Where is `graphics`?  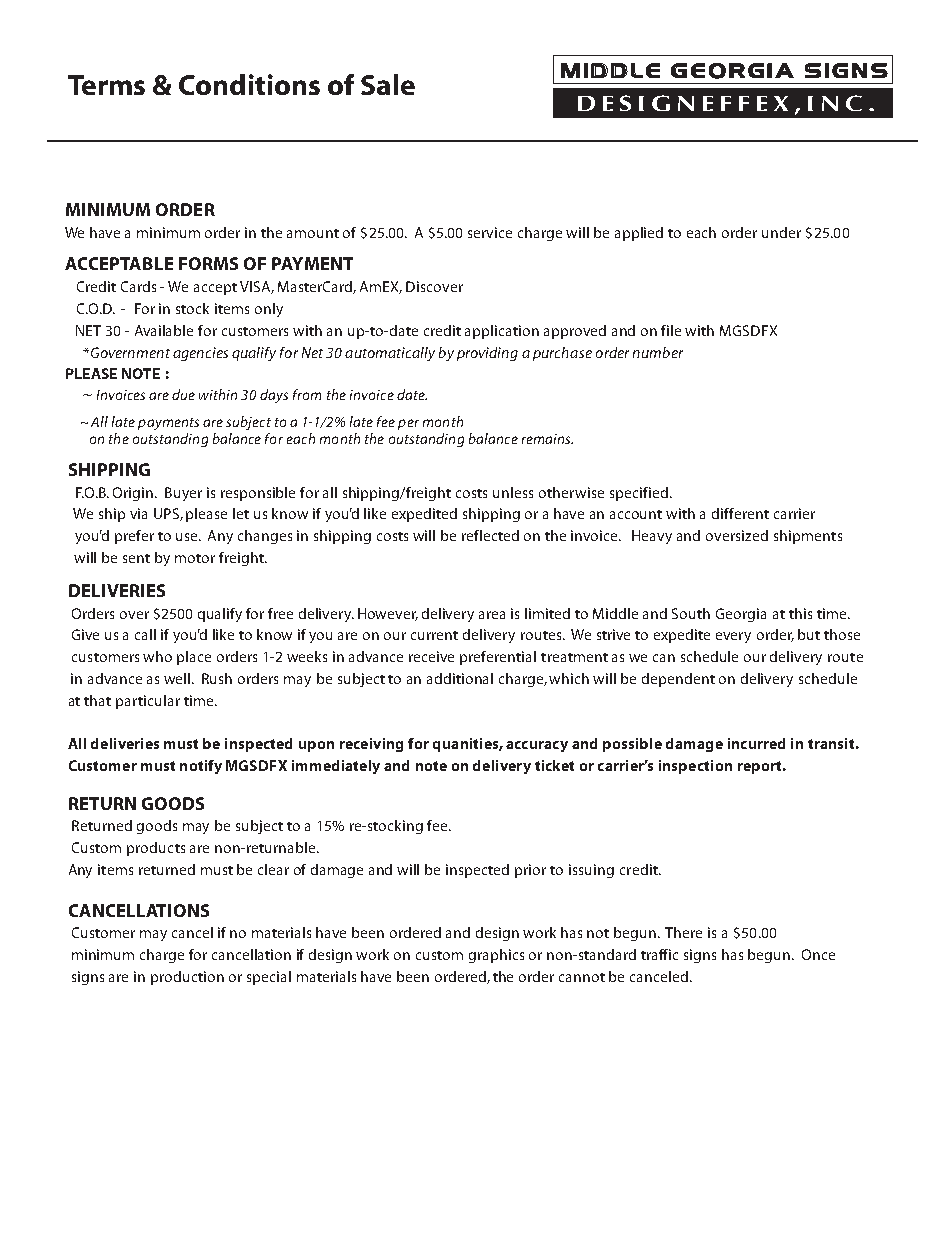 graphics is located at coordinates (496, 956).
